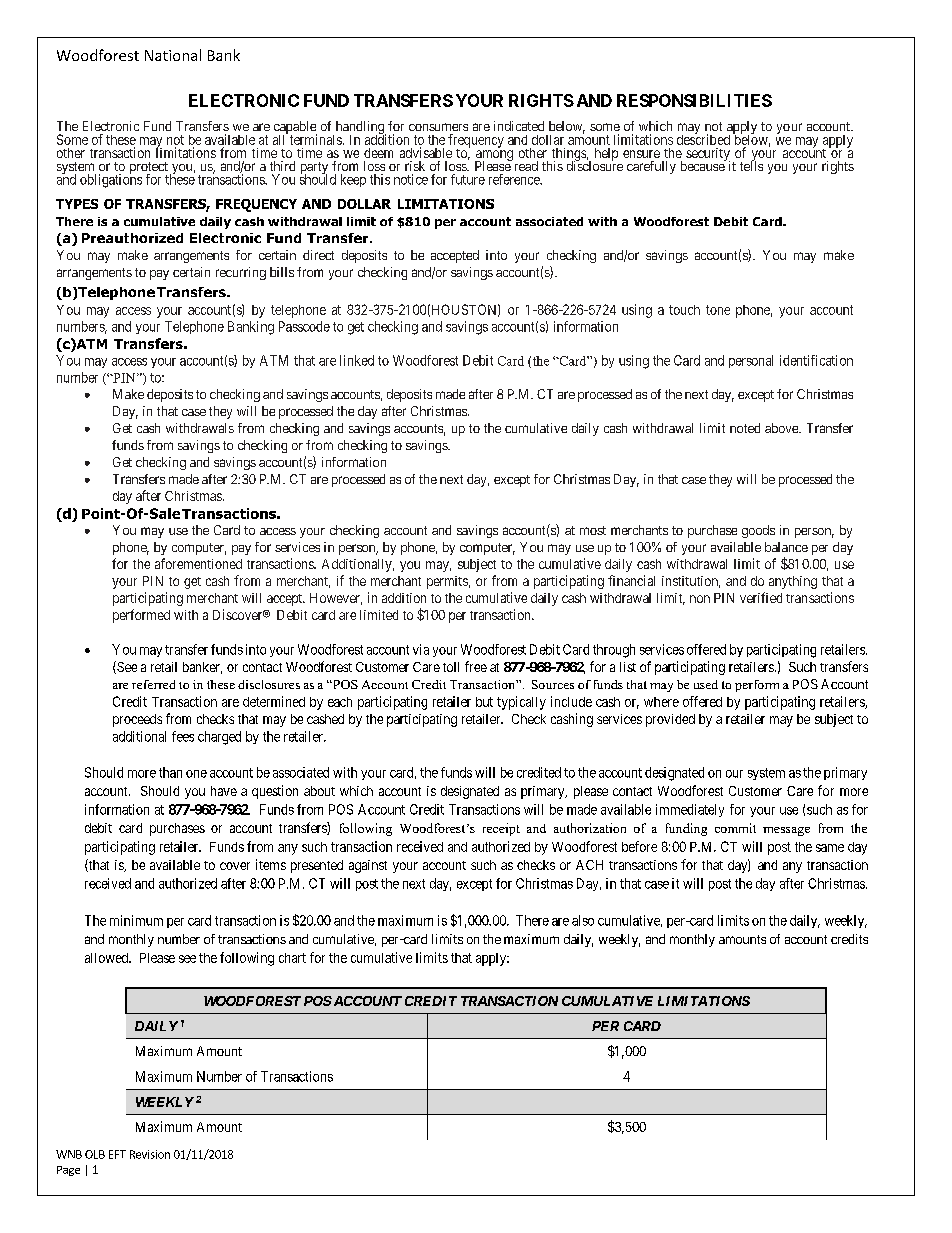 The image size is (952, 1233). I want to click on receipt, so click(501, 829).
